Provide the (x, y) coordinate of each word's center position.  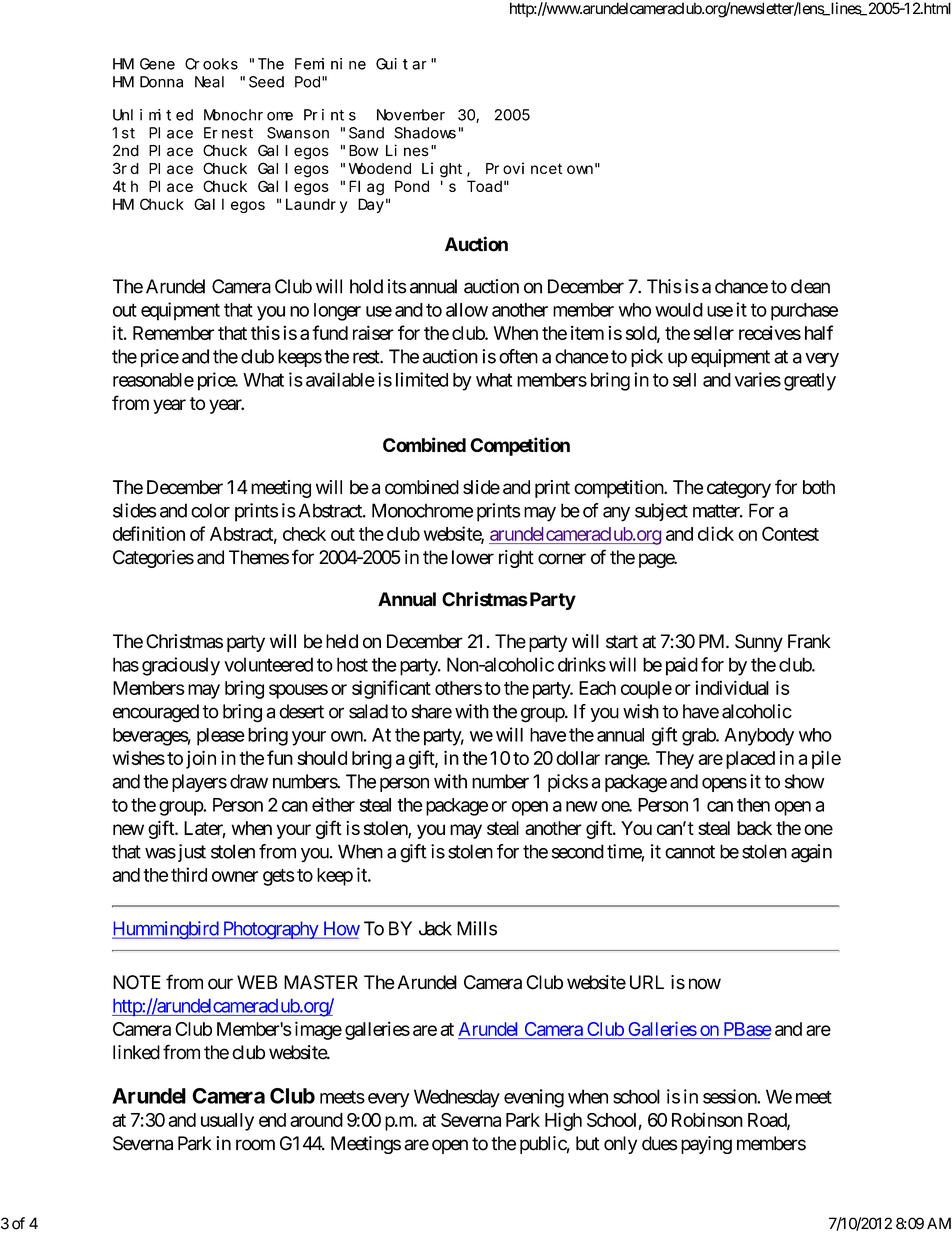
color (210, 510)
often (518, 356)
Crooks (211, 64)
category (739, 489)
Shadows (425, 133)
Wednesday (457, 1098)
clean (810, 286)
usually (227, 1122)
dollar (578, 758)
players (199, 783)
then (753, 805)
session (730, 1096)
